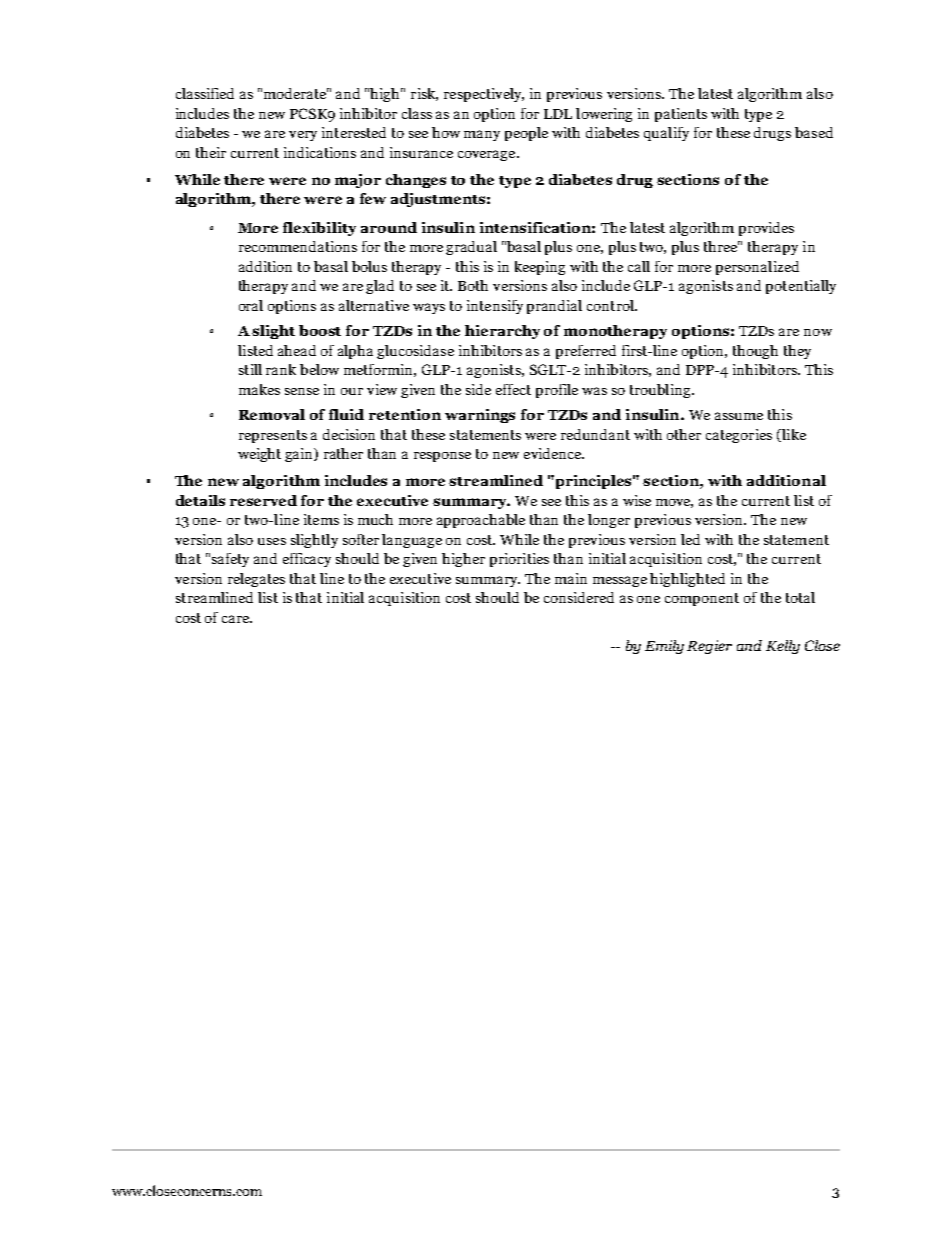 This screenshot has height=1233, width=952. What do you see at coordinates (256, 580) in the screenshot?
I see `relegates` at bounding box center [256, 580].
